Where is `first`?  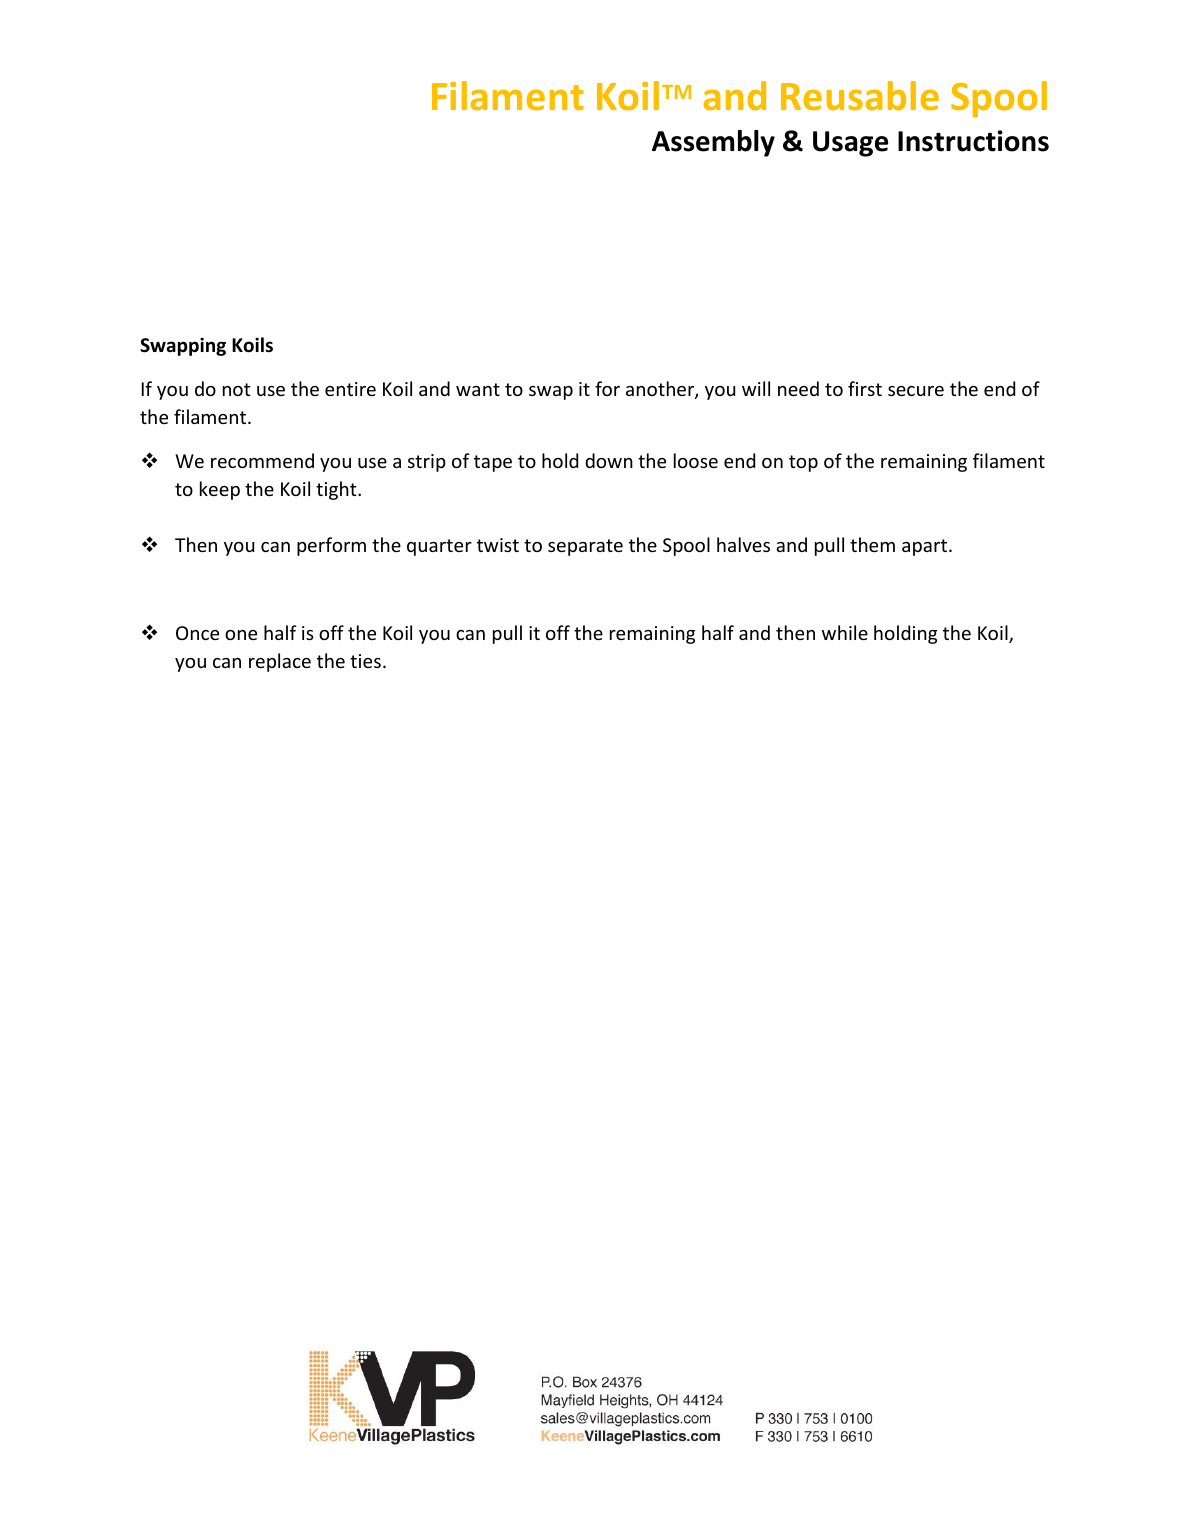 first is located at coordinates (865, 388).
